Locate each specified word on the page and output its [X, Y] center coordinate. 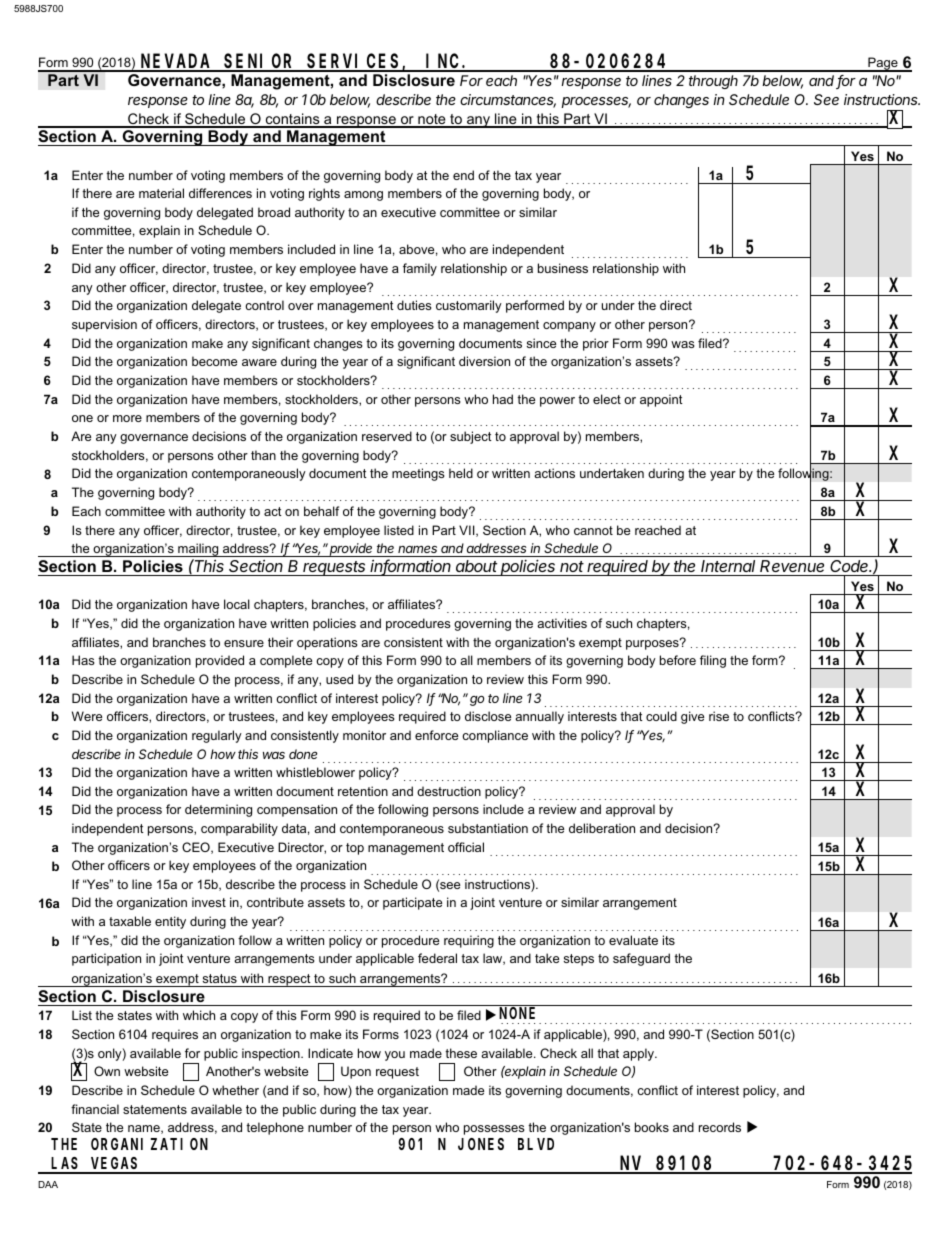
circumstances [508, 101]
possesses [494, 1130]
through [713, 82]
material [161, 193]
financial [95, 1109]
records [720, 1127]
